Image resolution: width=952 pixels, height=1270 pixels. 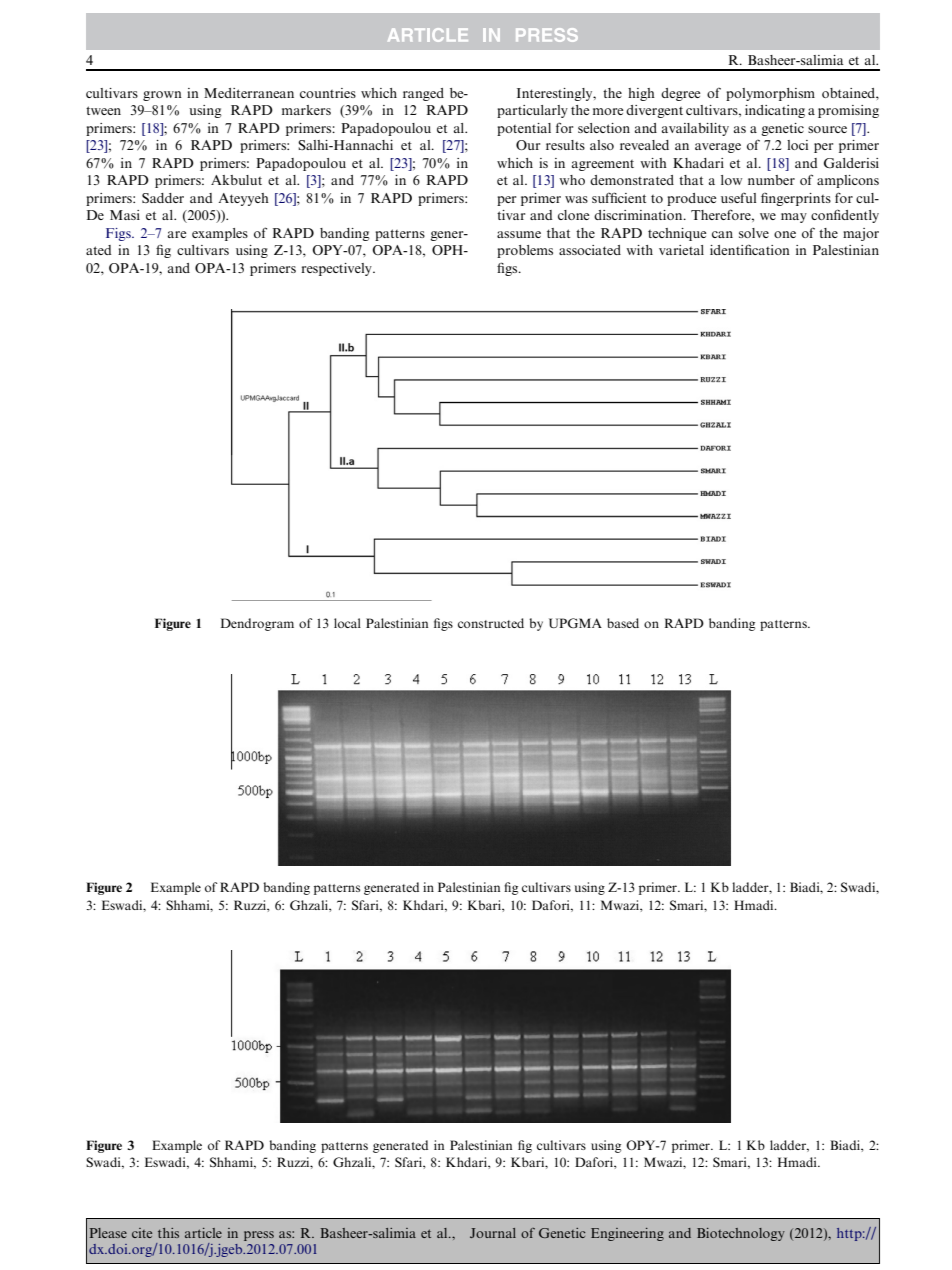 I want to click on grown, so click(x=162, y=96).
